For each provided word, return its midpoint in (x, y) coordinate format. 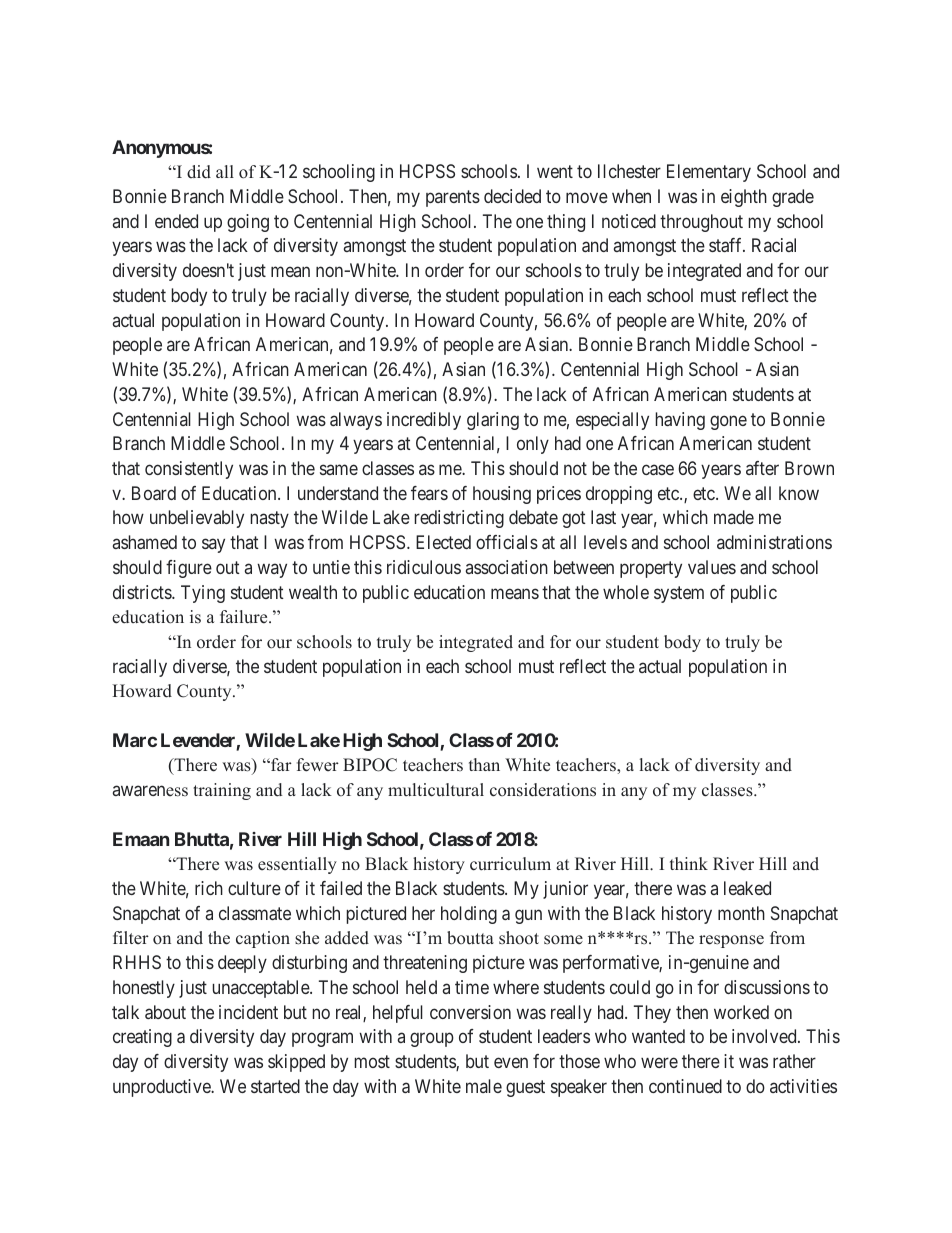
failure (245, 617)
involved (765, 1036)
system (679, 594)
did (199, 172)
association (507, 567)
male (484, 1086)
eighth (744, 198)
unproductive (163, 1088)
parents (453, 198)
